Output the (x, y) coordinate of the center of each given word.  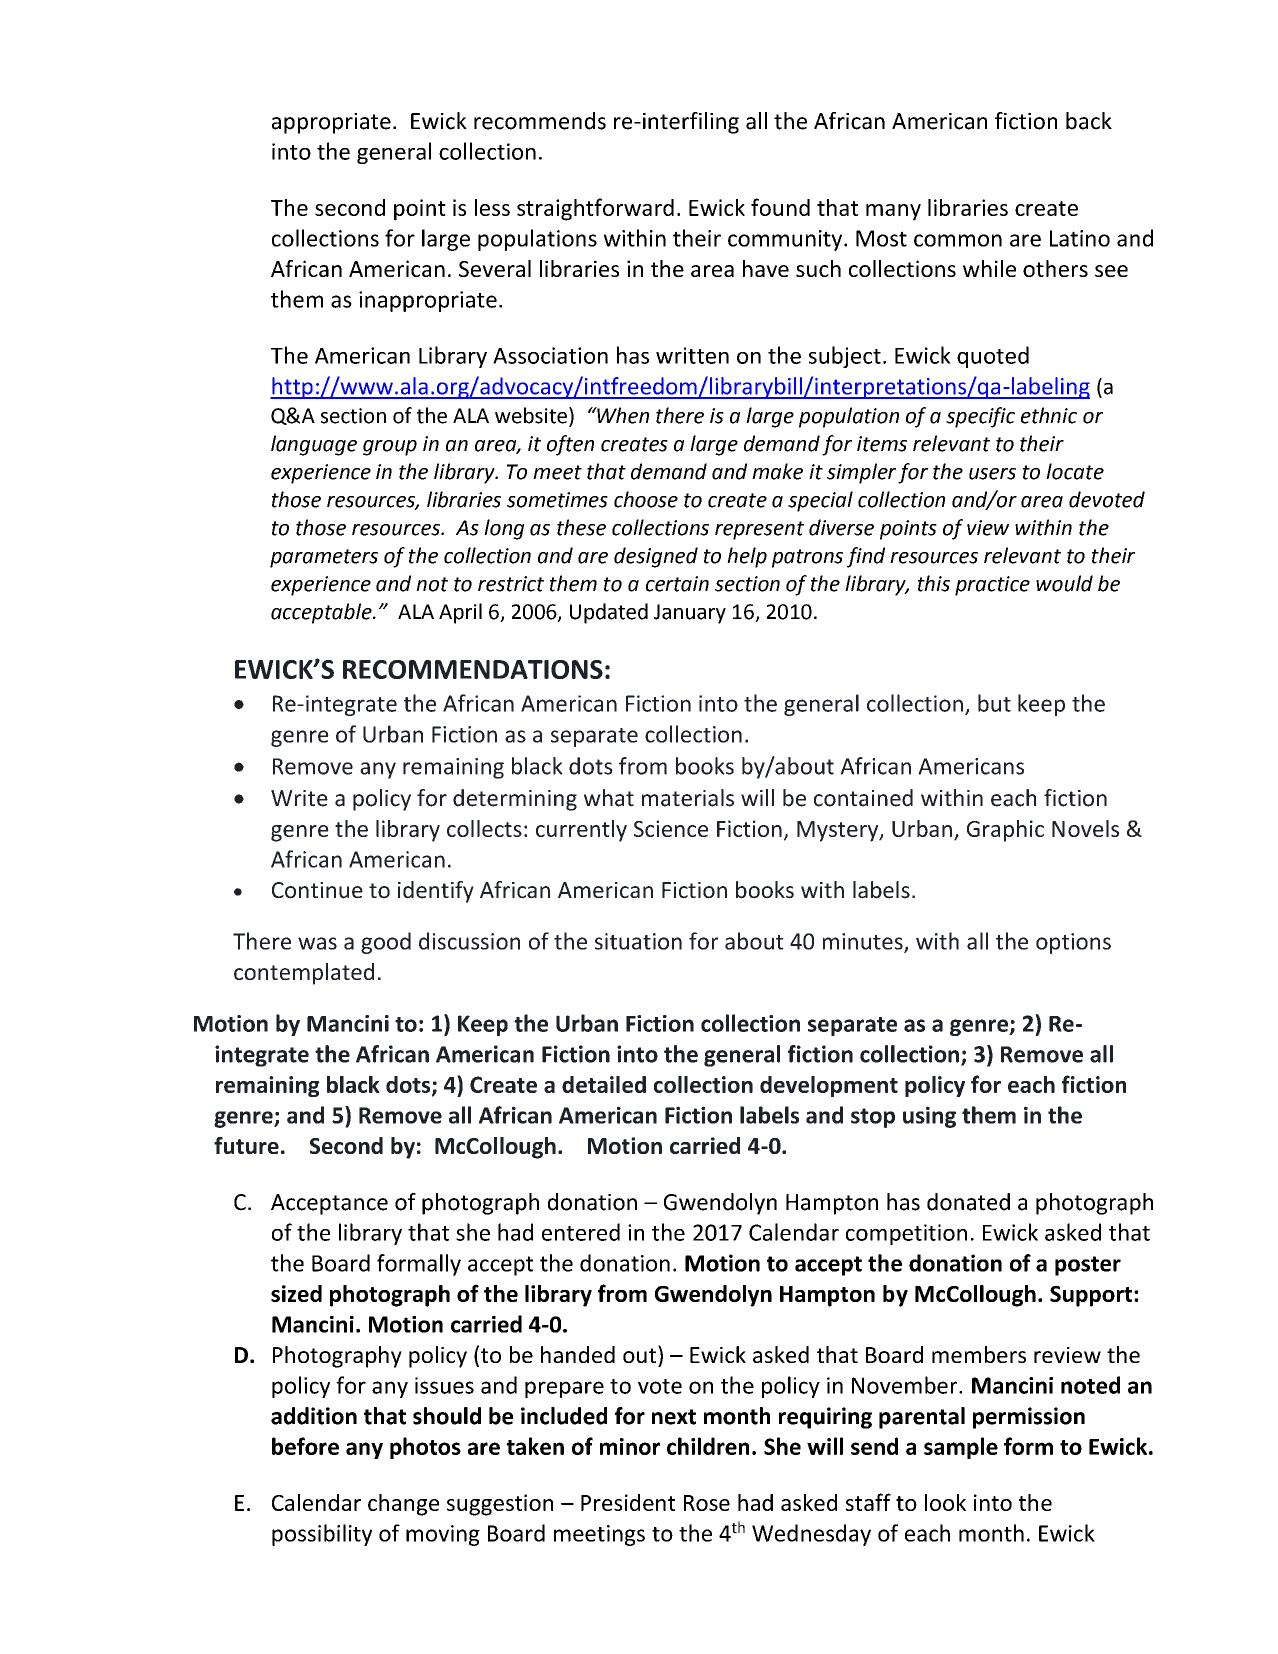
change (403, 1505)
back (1089, 121)
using (929, 1117)
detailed (604, 1084)
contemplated (304, 974)
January (690, 614)
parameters (324, 558)
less (492, 207)
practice (992, 586)
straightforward (595, 209)
